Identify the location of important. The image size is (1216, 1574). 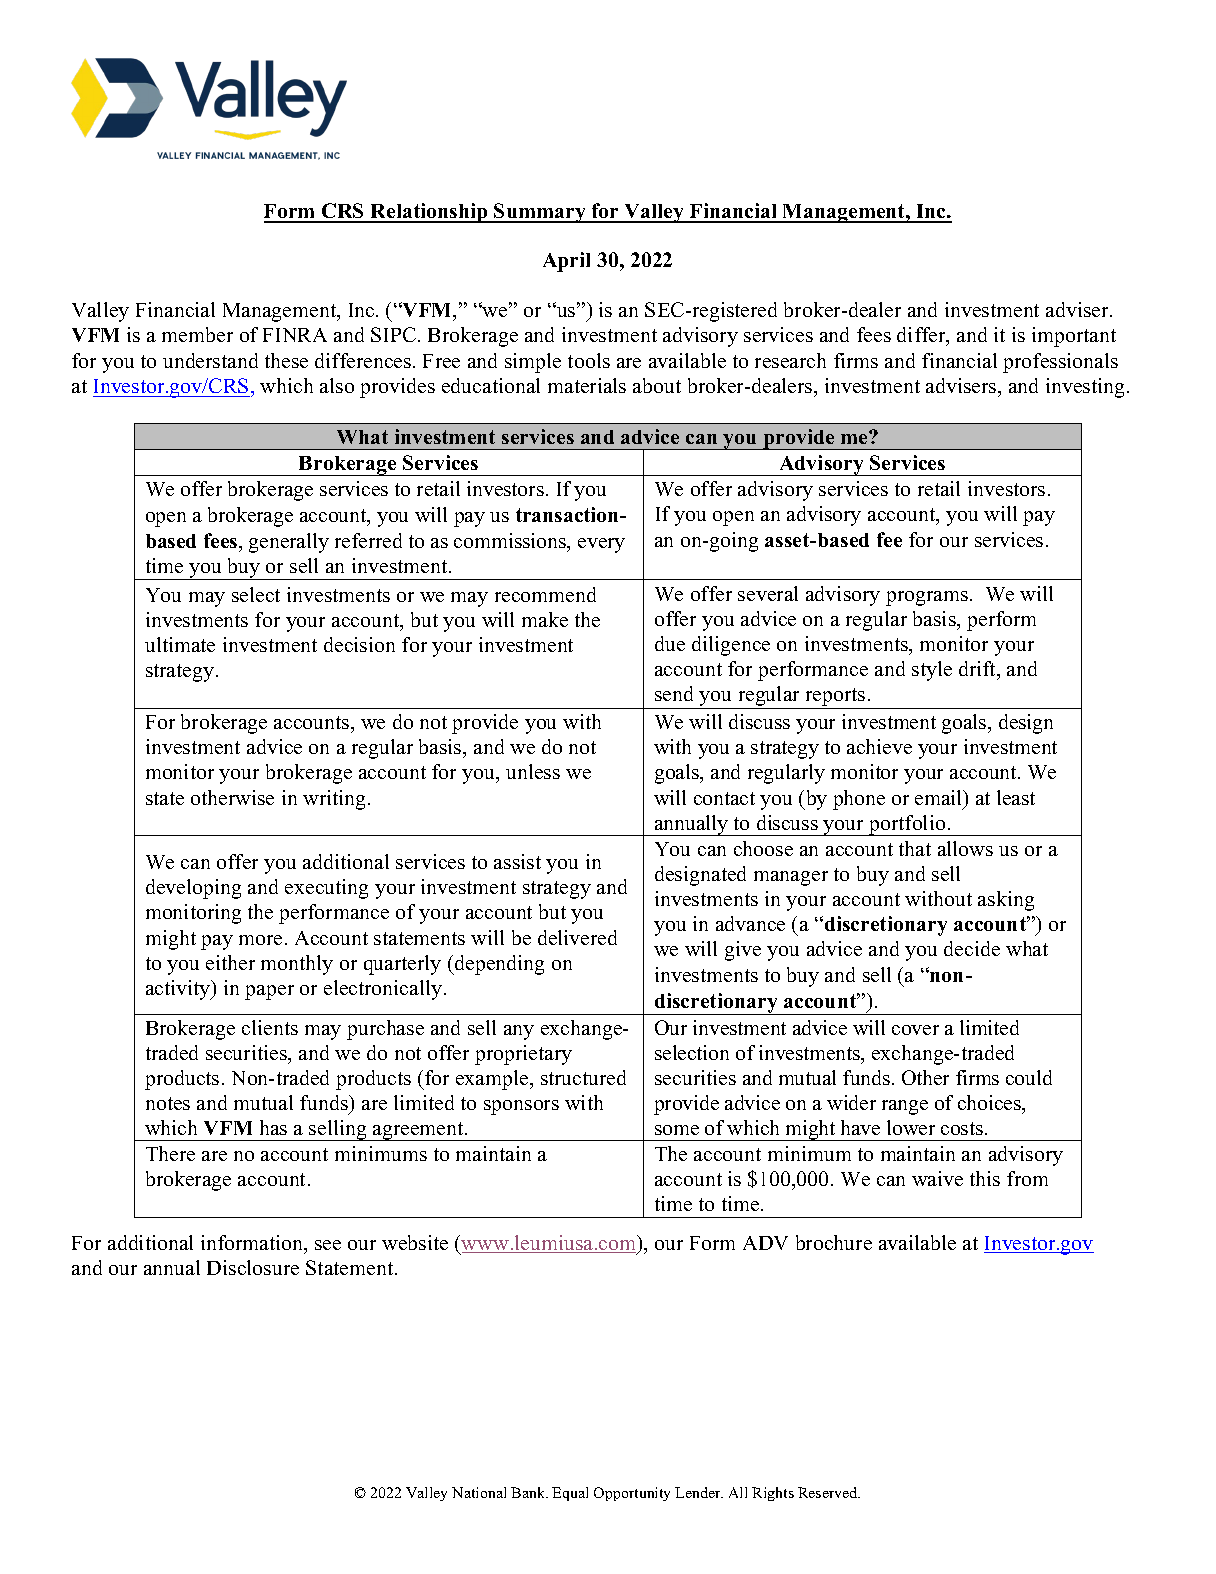
(1074, 337).
